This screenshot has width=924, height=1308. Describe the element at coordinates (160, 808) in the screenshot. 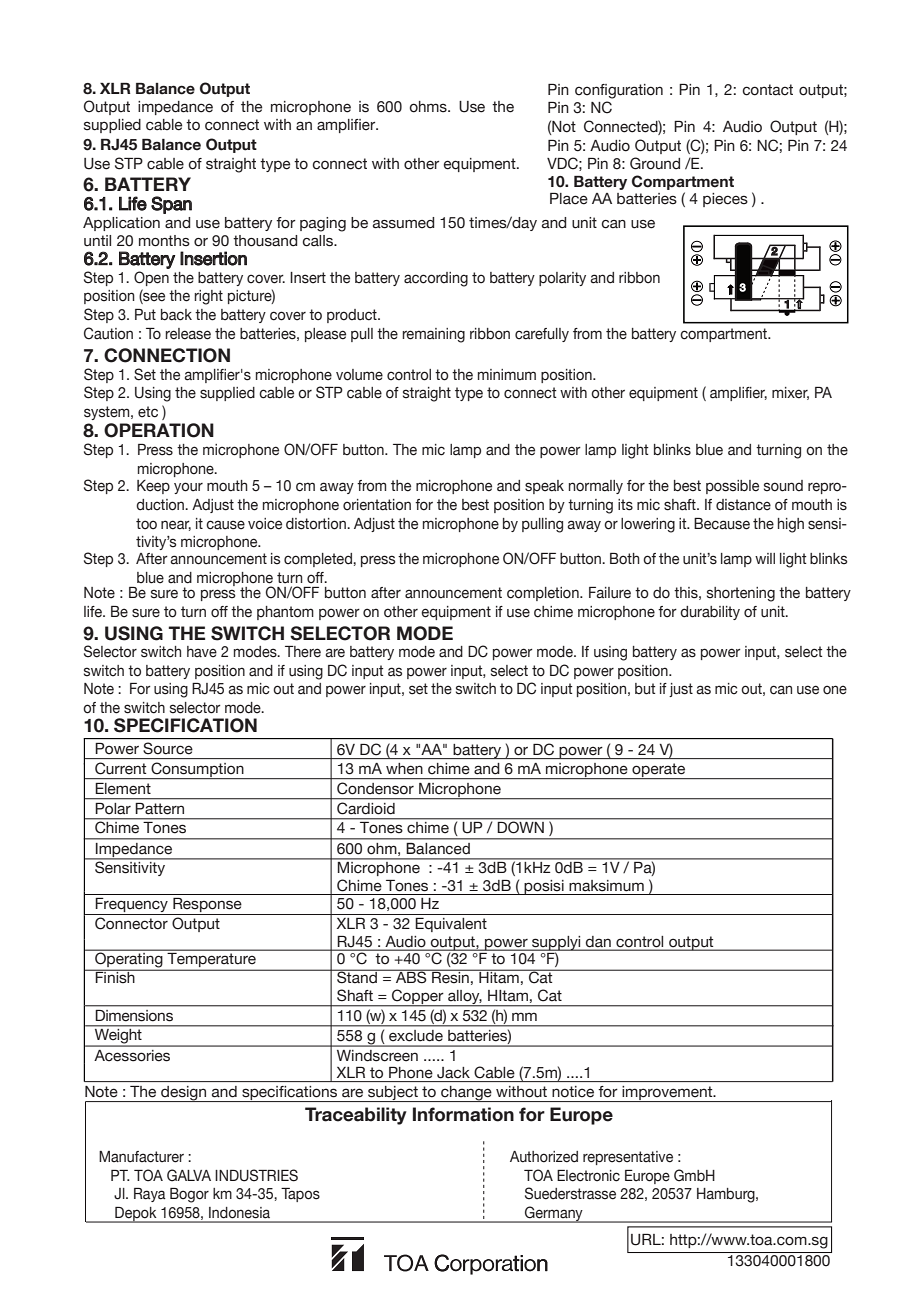

I see `Pattern` at that location.
